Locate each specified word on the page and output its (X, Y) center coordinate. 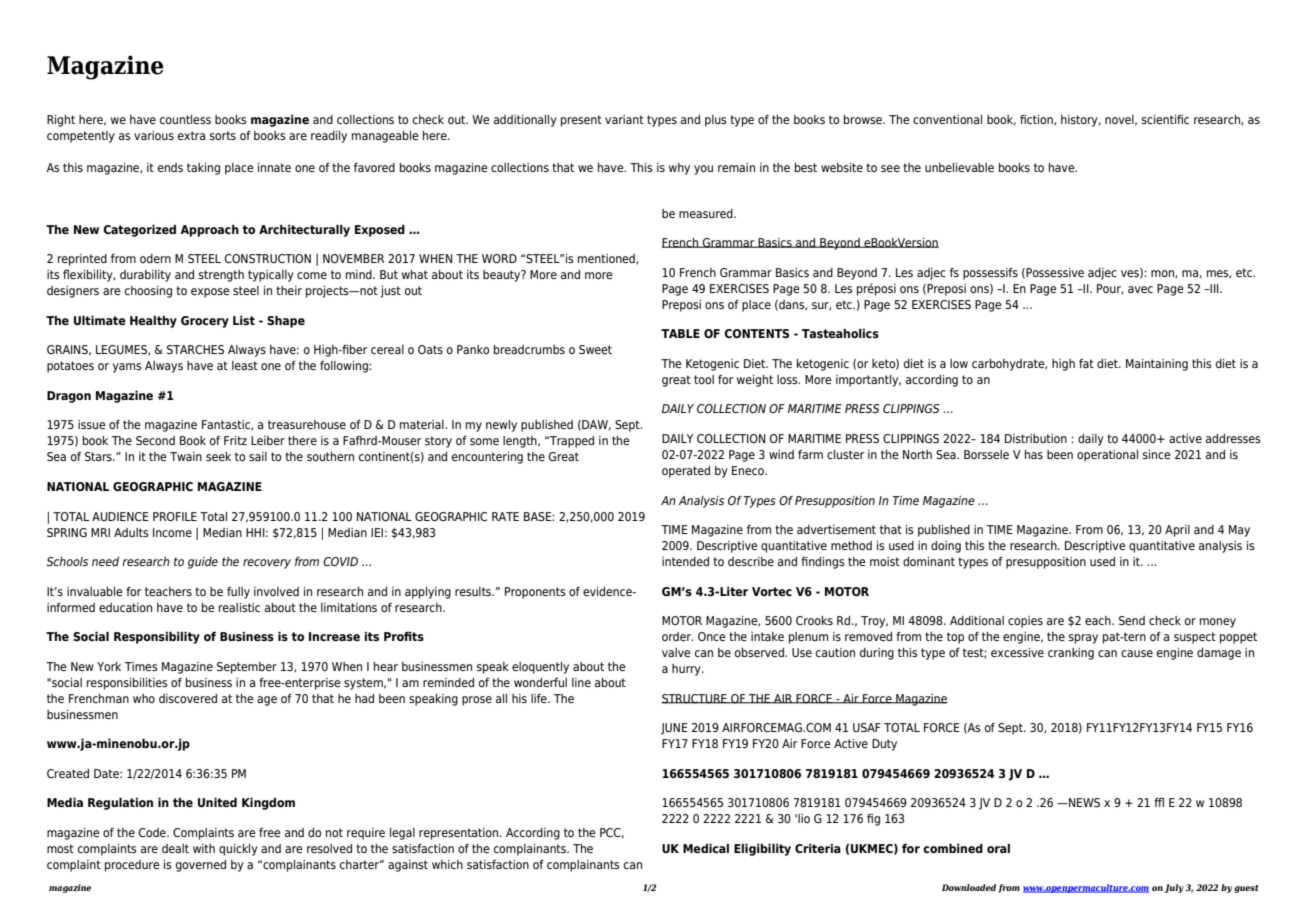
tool (704, 379)
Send (1132, 620)
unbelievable (959, 167)
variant (624, 119)
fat (1086, 363)
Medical (706, 848)
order (677, 636)
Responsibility (157, 637)
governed (201, 866)
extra (191, 135)
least (245, 365)
